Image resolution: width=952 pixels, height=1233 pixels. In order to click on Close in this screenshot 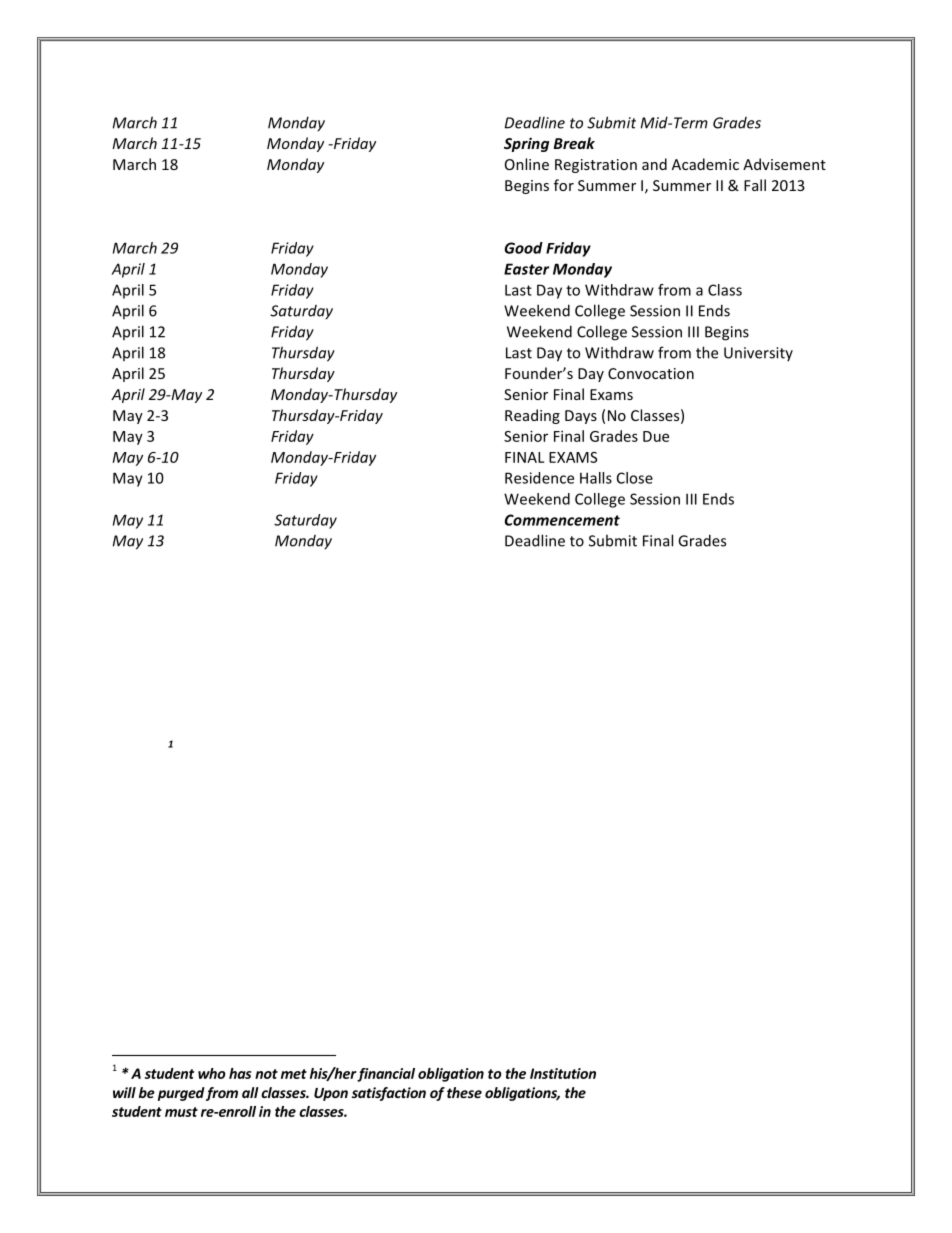, I will do `click(635, 478)`.
